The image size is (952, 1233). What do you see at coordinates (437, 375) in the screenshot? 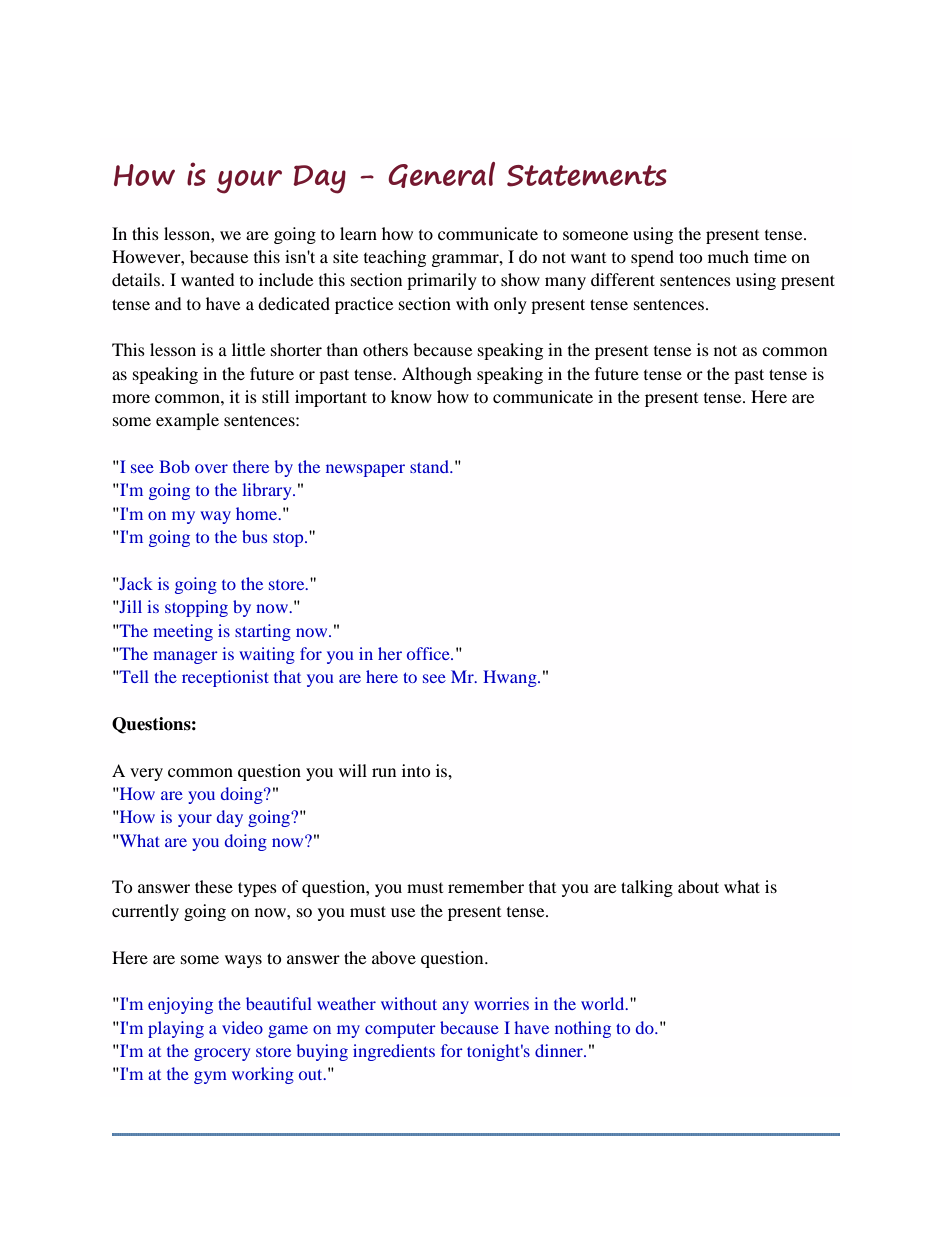
I see `Although` at bounding box center [437, 375].
